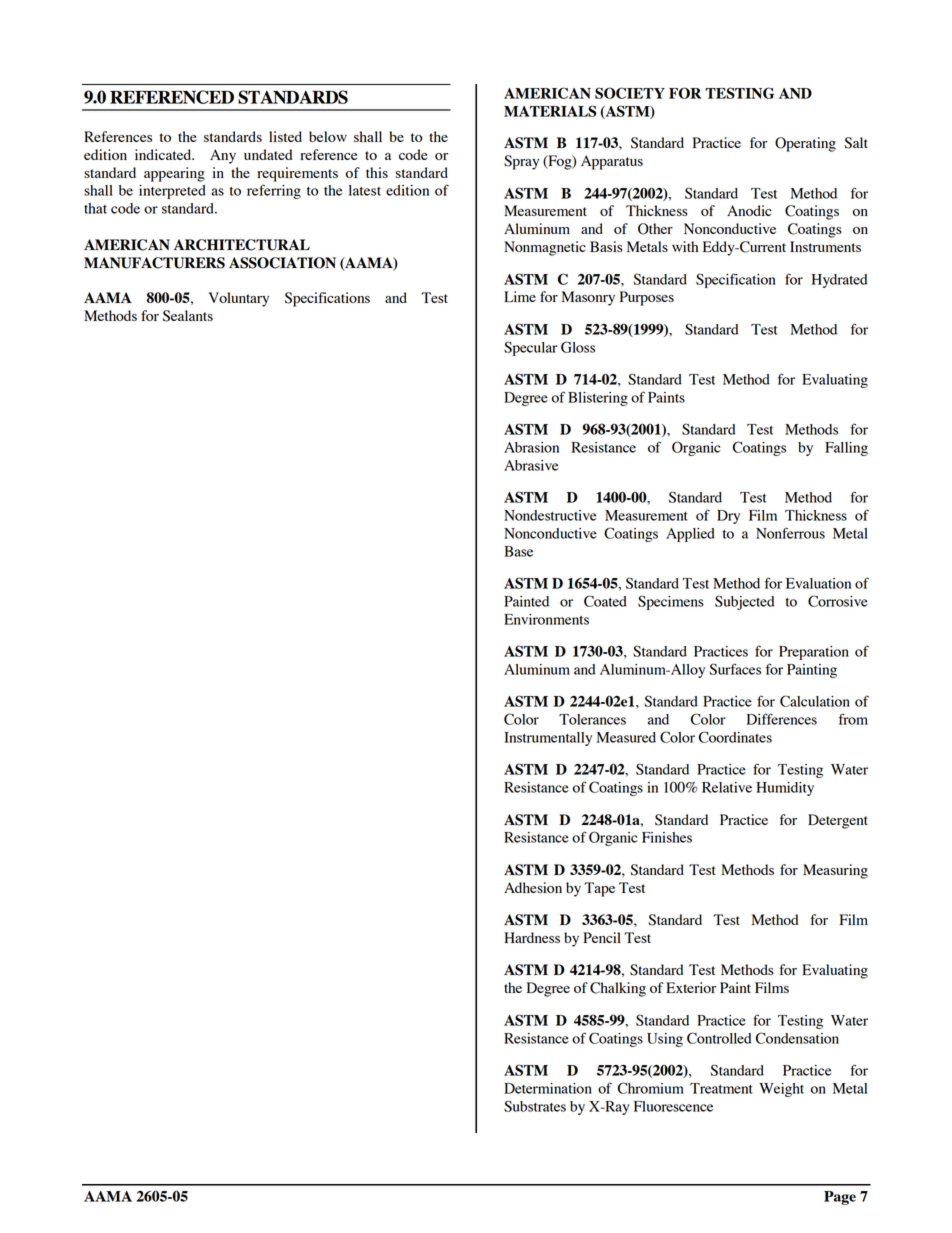 The width and height of the screenshot is (952, 1233). Describe the element at coordinates (164, 154) in the screenshot. I see `indicated` at that location.
